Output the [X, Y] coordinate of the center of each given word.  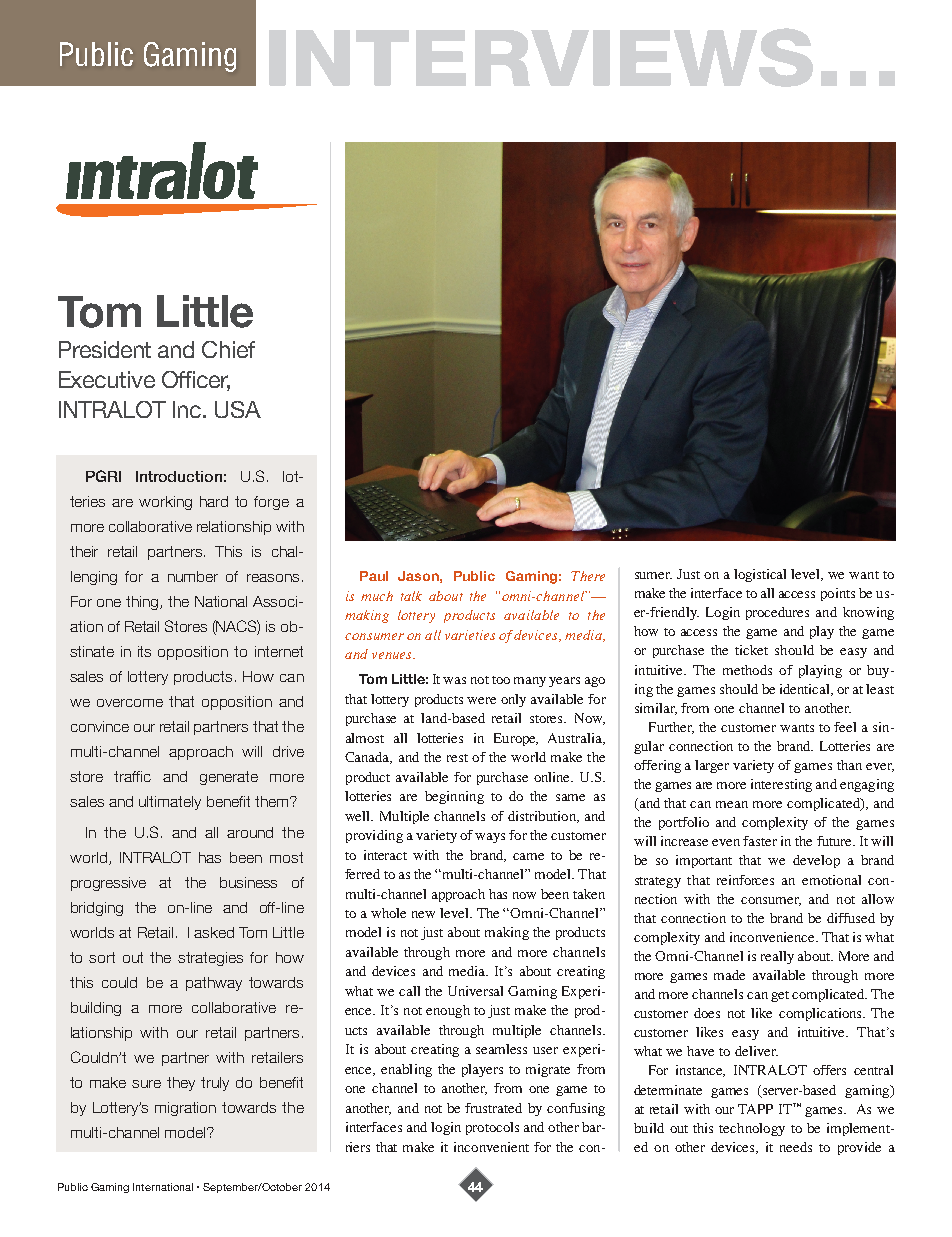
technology [752, 1129]
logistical [760, 575]
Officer [196, 380]
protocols [492, 1128]
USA [238, 409]
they [181, 1084]
